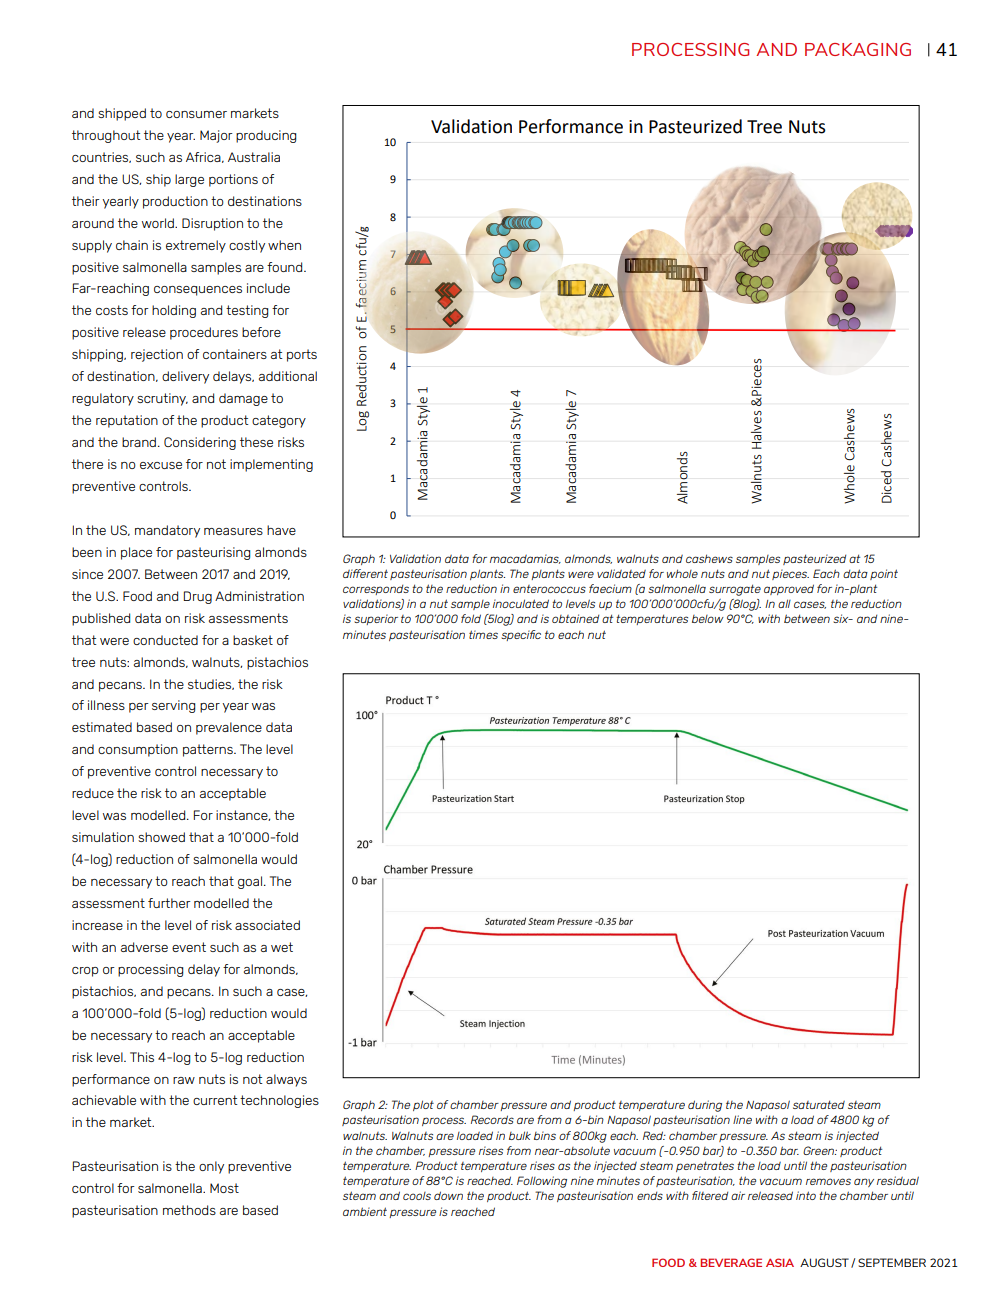 This screenshot has height=1316, width=1005. What do you see at coordinates (196, 114) in the screenshot?
I see `consumer` at bounding box center [196, 114].
